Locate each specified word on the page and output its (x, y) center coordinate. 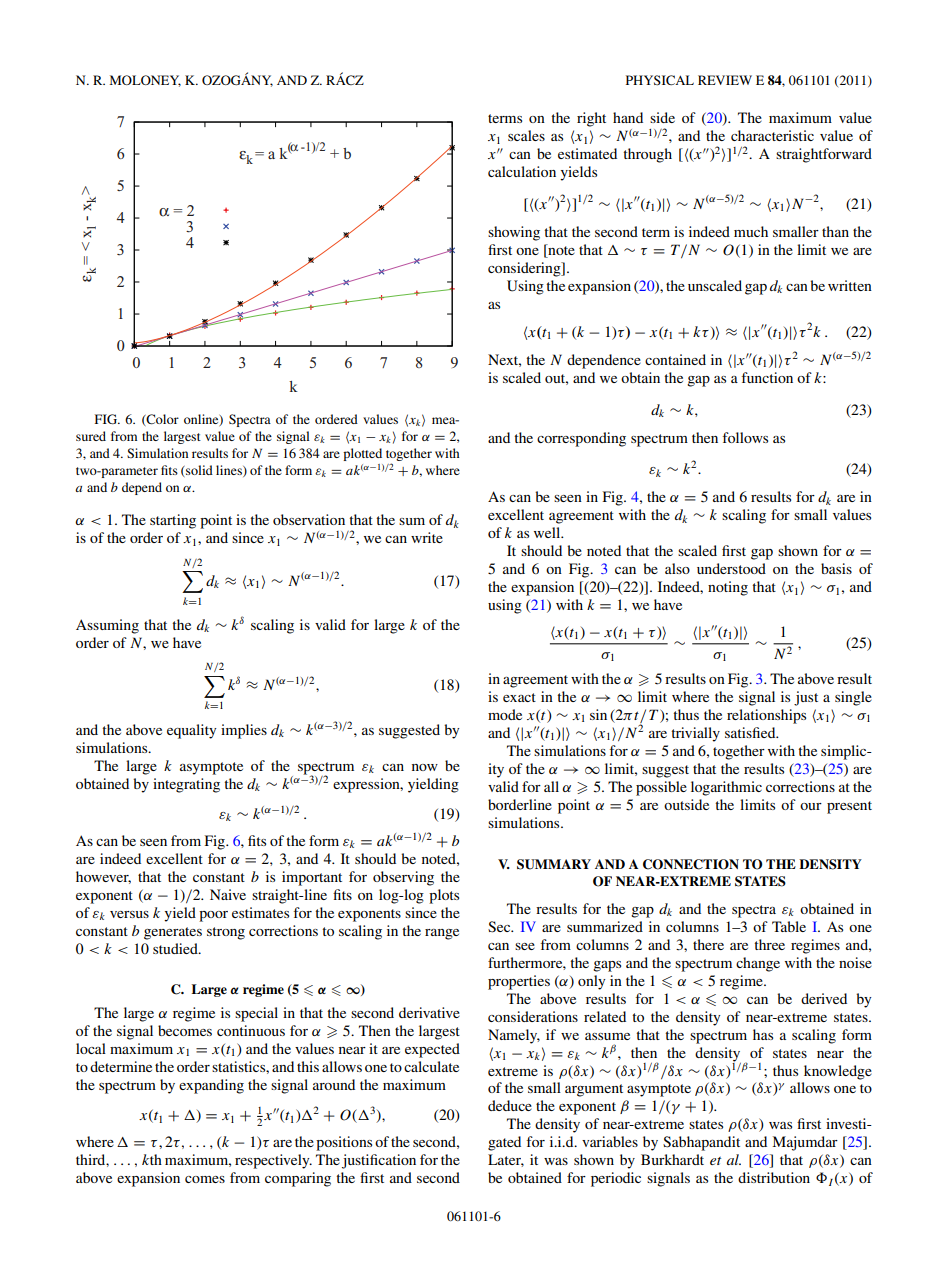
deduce (510, 1105)
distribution (774, 1177)
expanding (211, 1086)
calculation (522, 171)
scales (526, 135)
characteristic (772, 135)
